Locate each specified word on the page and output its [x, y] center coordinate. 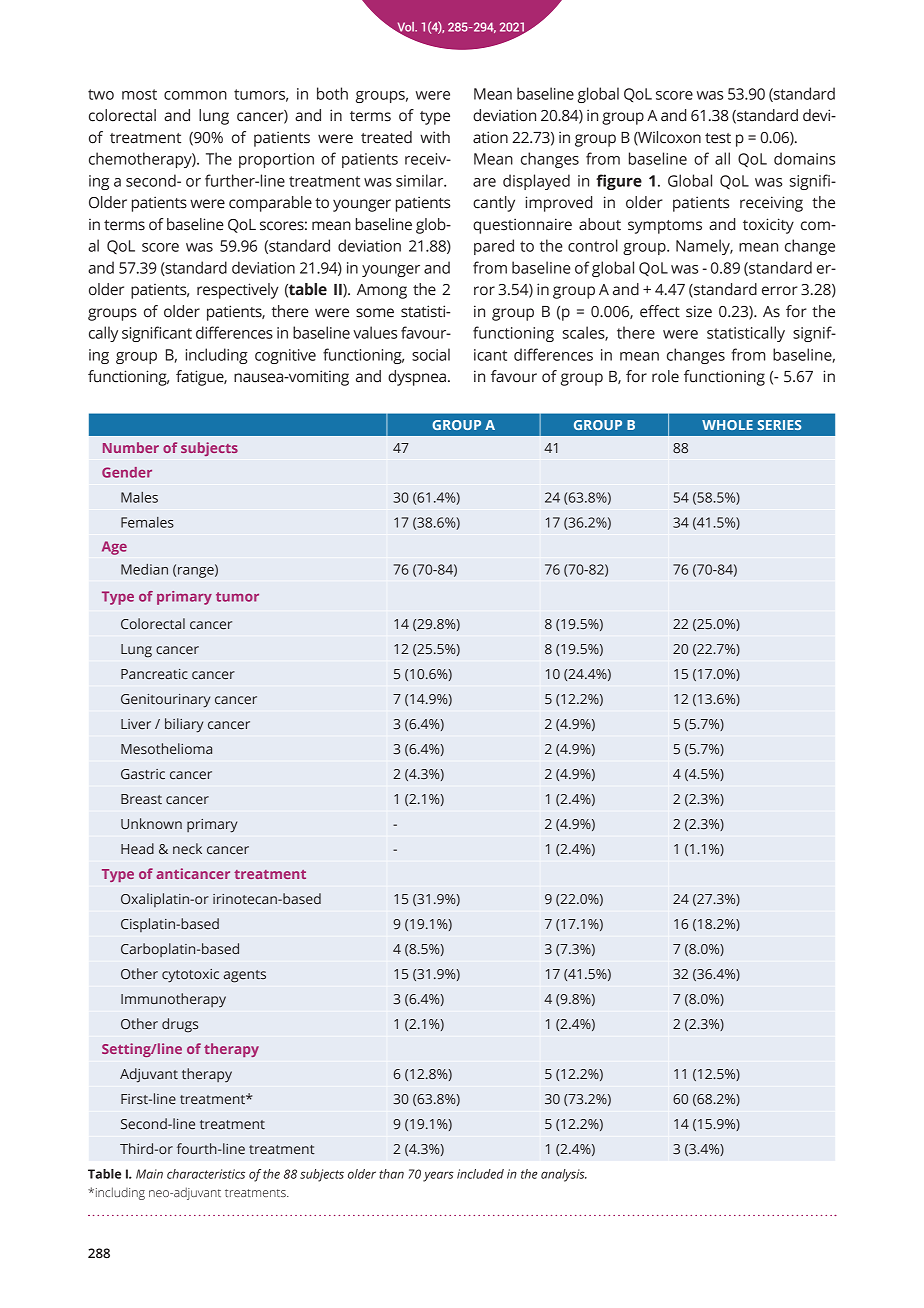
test [718, 138]
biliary [184, 725]
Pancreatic [154, 674]
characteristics [206, 1174]
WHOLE [727, 425]
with [435, 137]
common [195, 95]
